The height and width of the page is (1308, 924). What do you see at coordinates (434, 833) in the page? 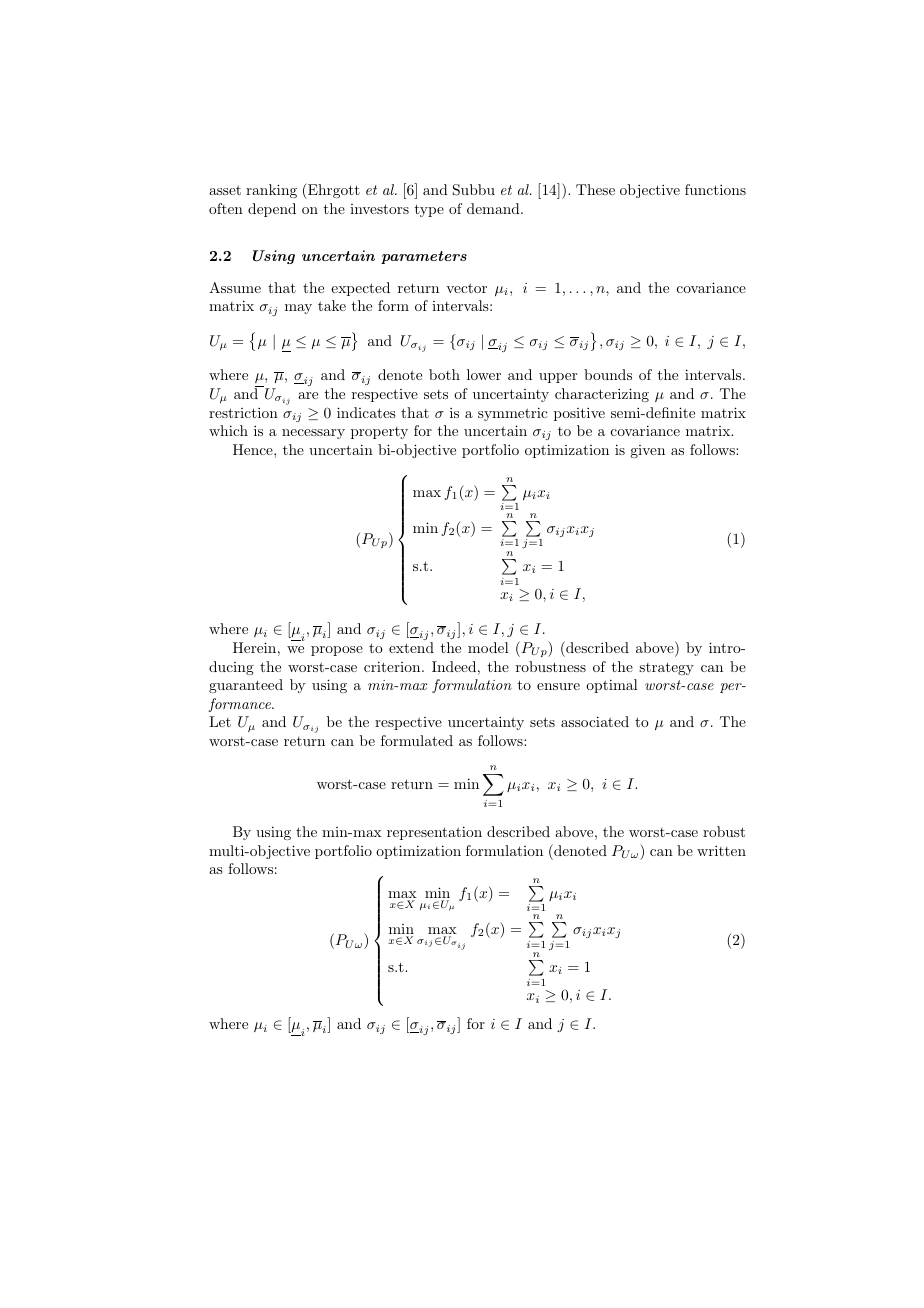
I see `representation` at bounding box center [434, 833].
